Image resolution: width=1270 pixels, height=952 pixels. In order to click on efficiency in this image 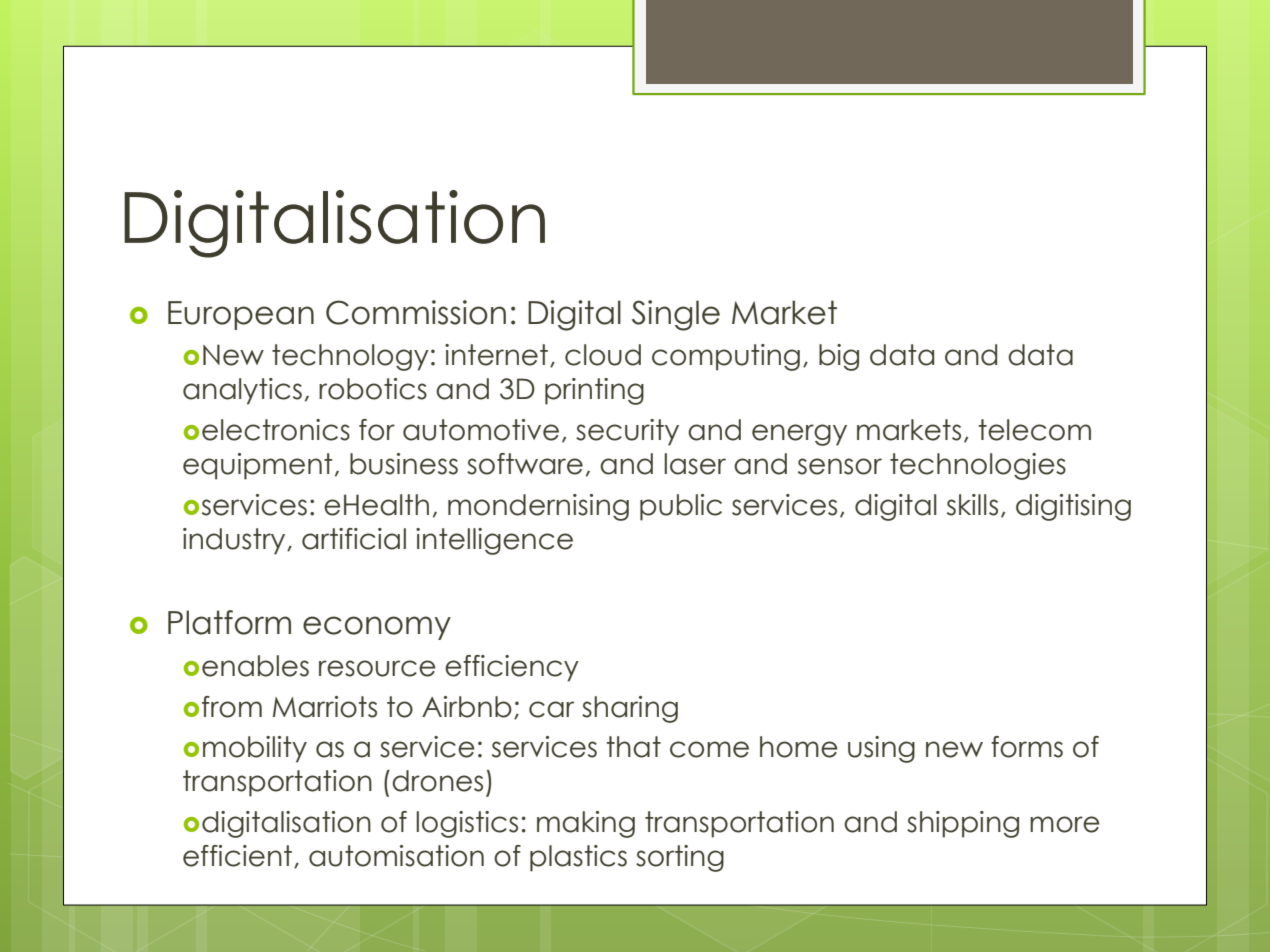, I will do `click(512, 668)`.
